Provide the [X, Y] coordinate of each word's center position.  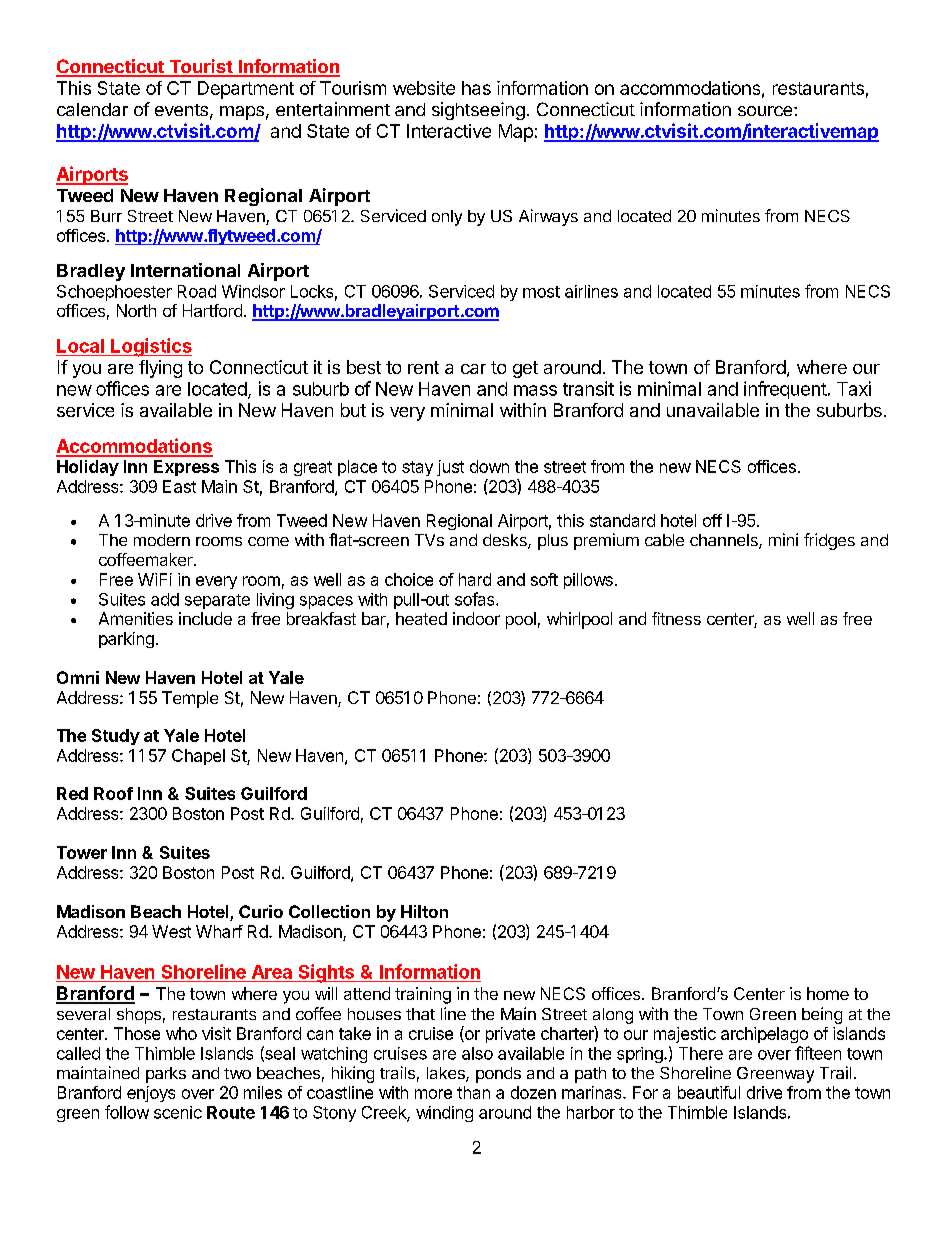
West [171, 931]
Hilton [424, 911]
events [181, 110]
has [476, 88]
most [541, 292]
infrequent [785, 390]
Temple [190, 699]
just [450, 468]
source [766, 111]
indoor [476, 618]
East [179, 486]
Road [197, 291]
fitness [676, 618]
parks [166, 1075]
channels [725, 541]
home [828, 993]
